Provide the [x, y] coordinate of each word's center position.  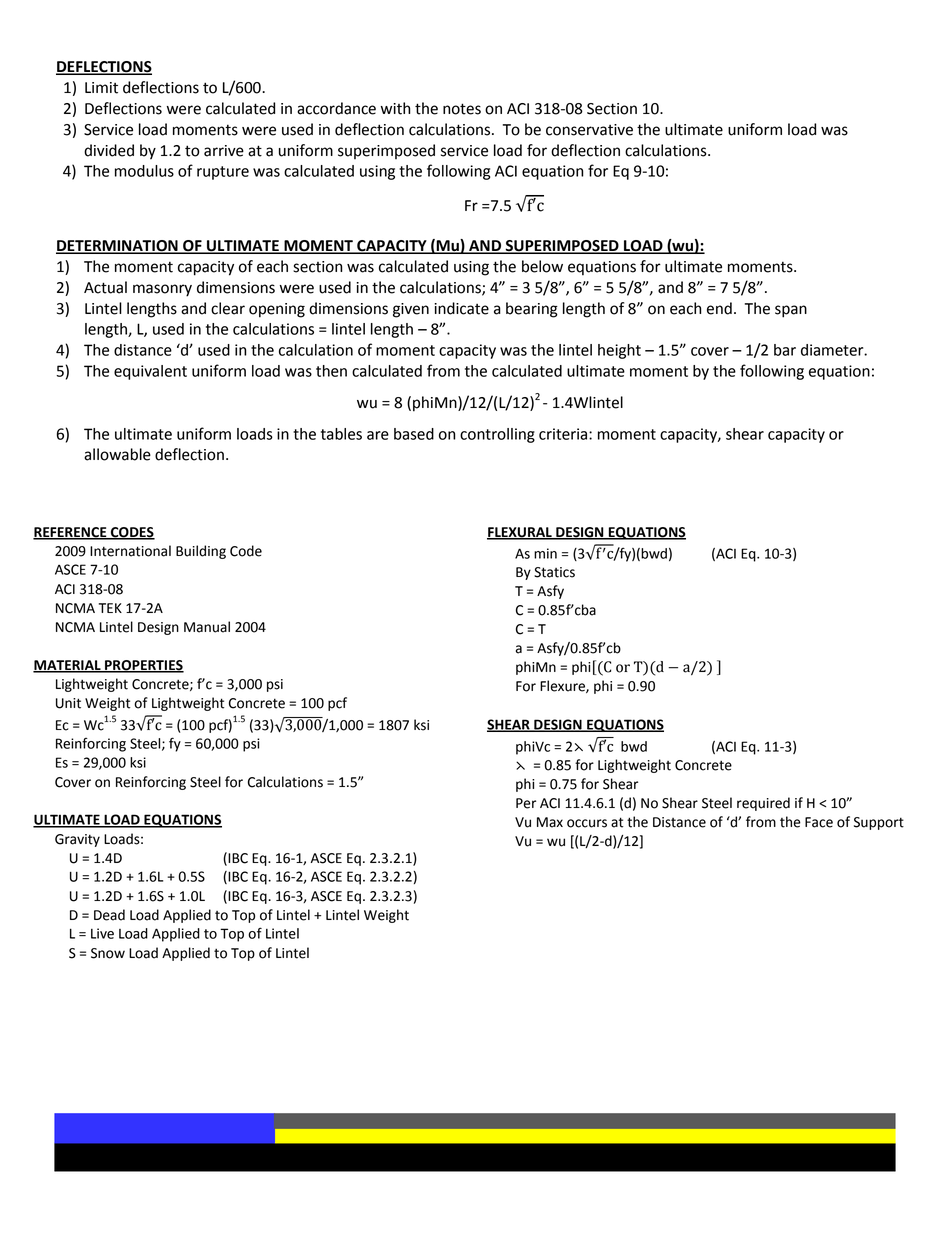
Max [550, 822]
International [130, 551]
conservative [589, 130]
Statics [554, 572]
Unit [68, 703]
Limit [101, 88]
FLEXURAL [520, 533]
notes [462, 109]
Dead [109, 915]
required [763, 804]
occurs [587, 823]
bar [785, 350]
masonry [162, 290]
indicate [461, 308]
